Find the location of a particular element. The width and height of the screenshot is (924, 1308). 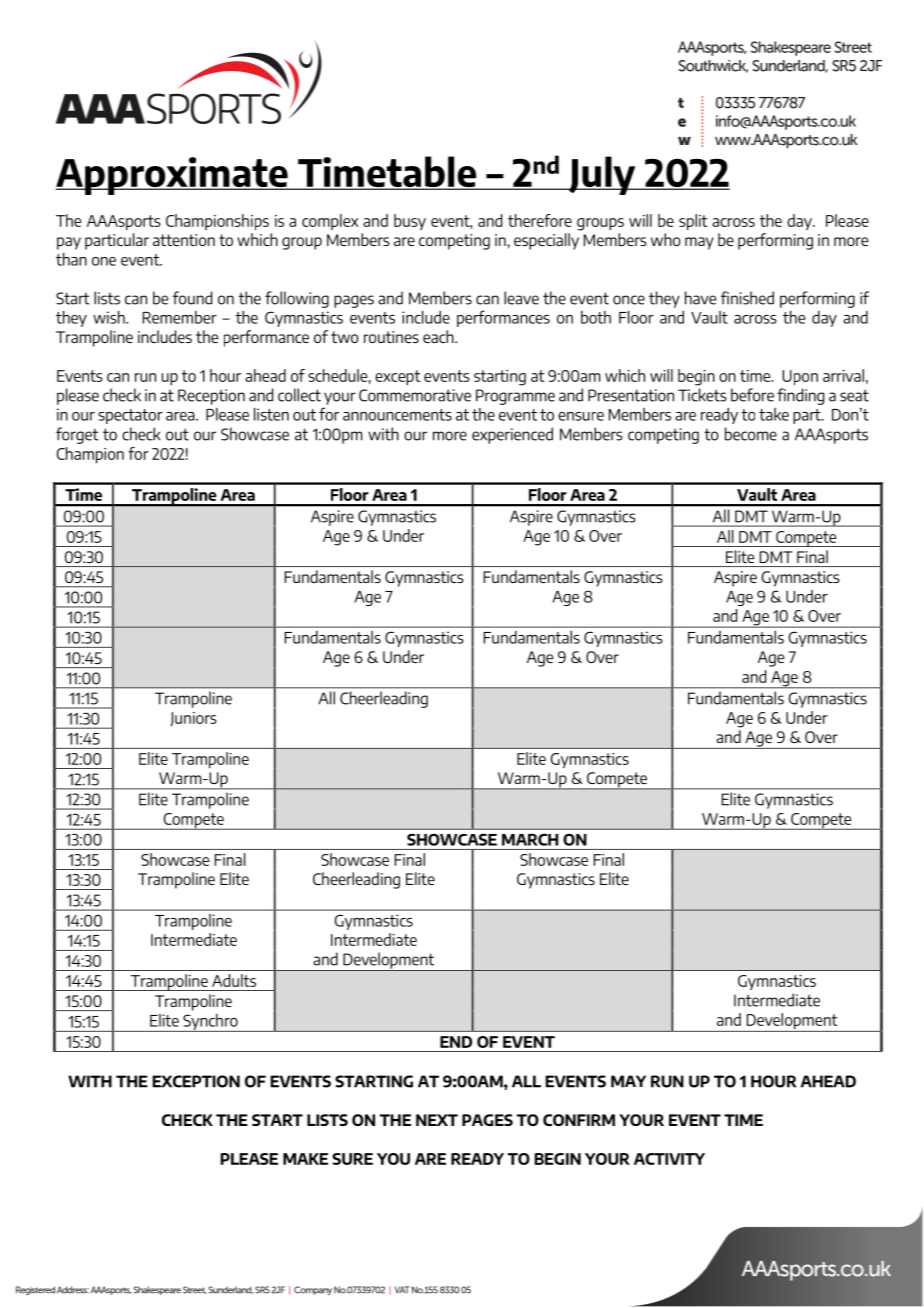

experienced is located at coordinates (512, 435).
